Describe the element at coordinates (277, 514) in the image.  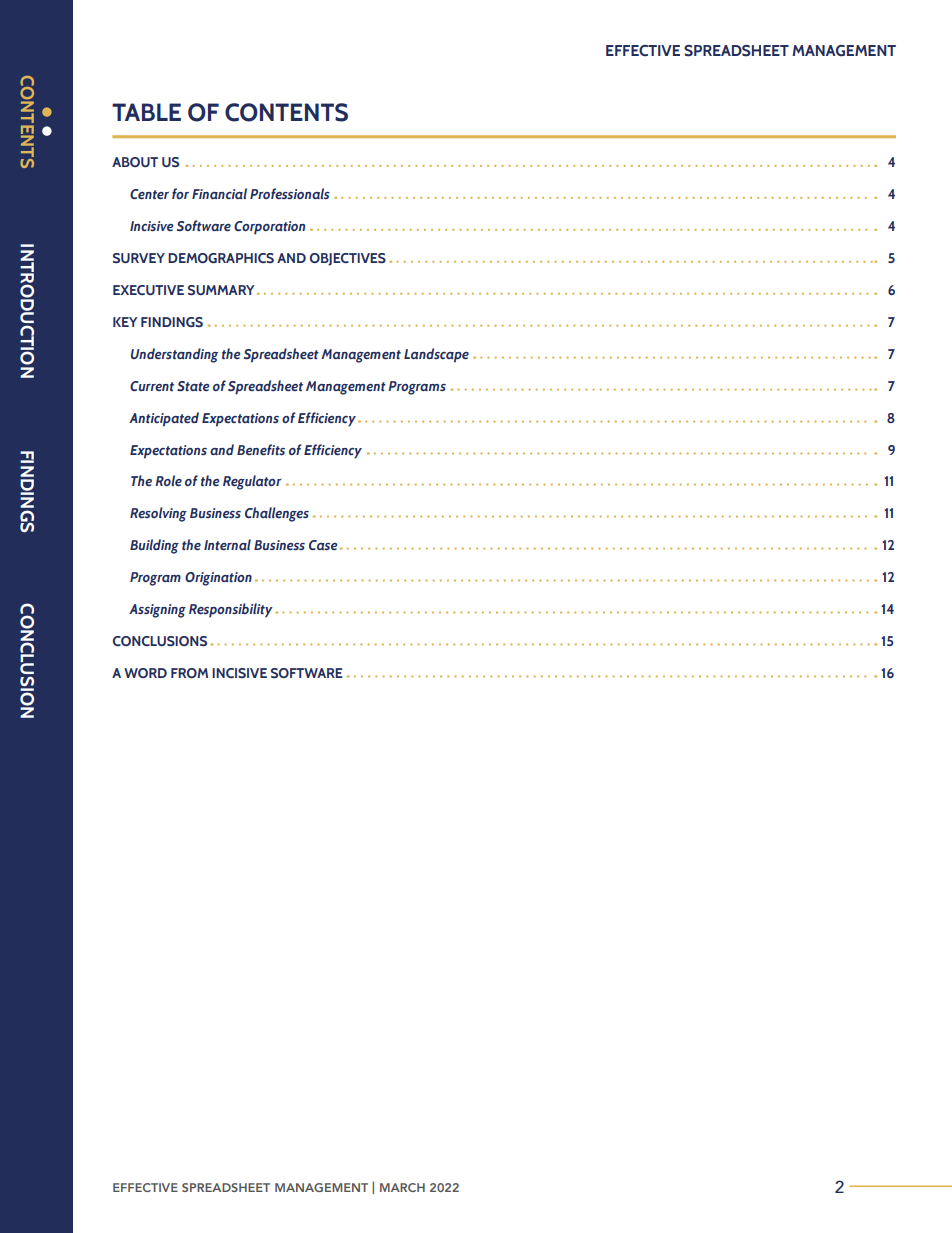
I see `Challenges` at that location.
